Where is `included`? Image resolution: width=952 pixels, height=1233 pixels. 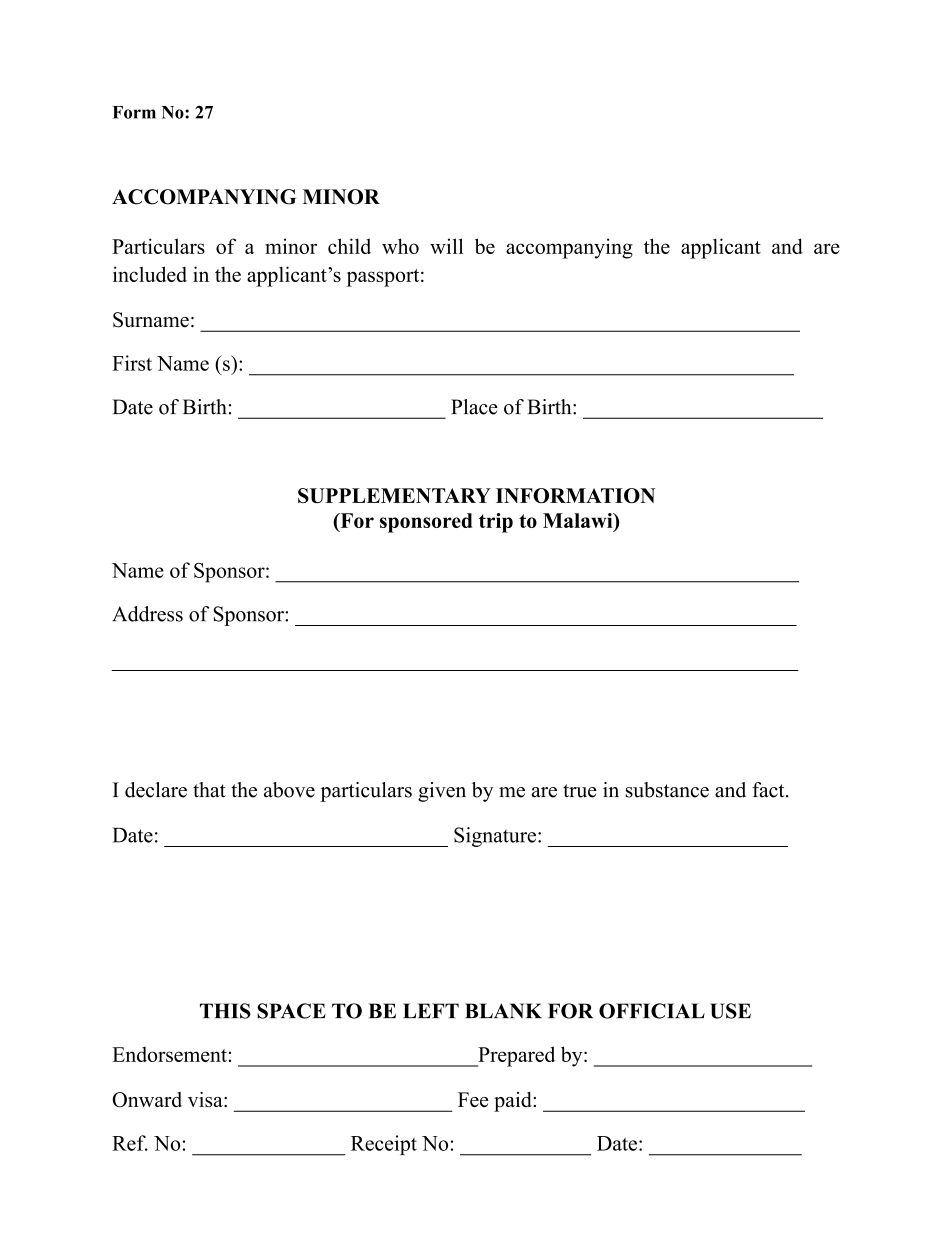 included is located at coordinates (150, 274).
